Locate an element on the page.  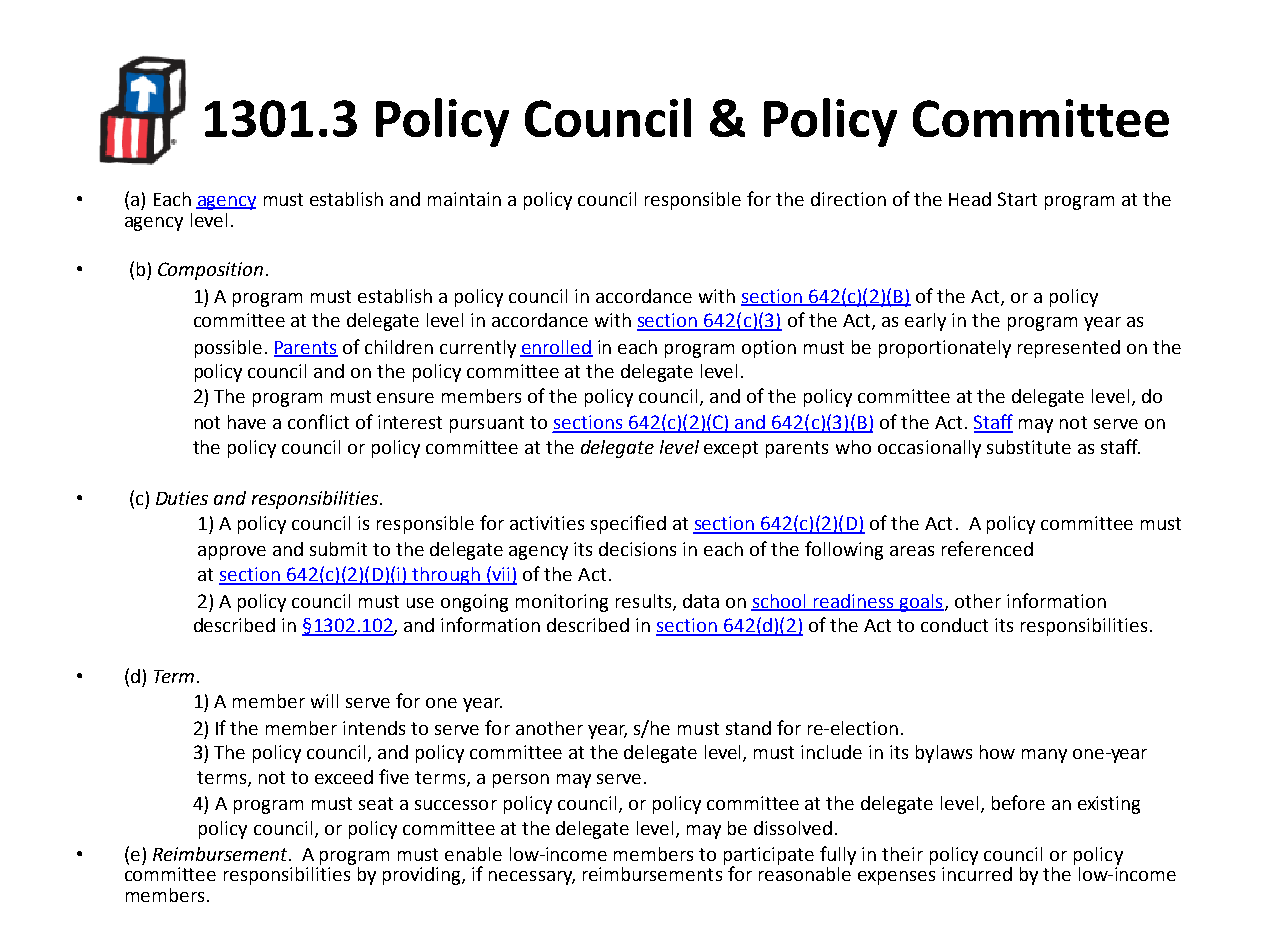
Duties is located at coordinates (182, 498).
